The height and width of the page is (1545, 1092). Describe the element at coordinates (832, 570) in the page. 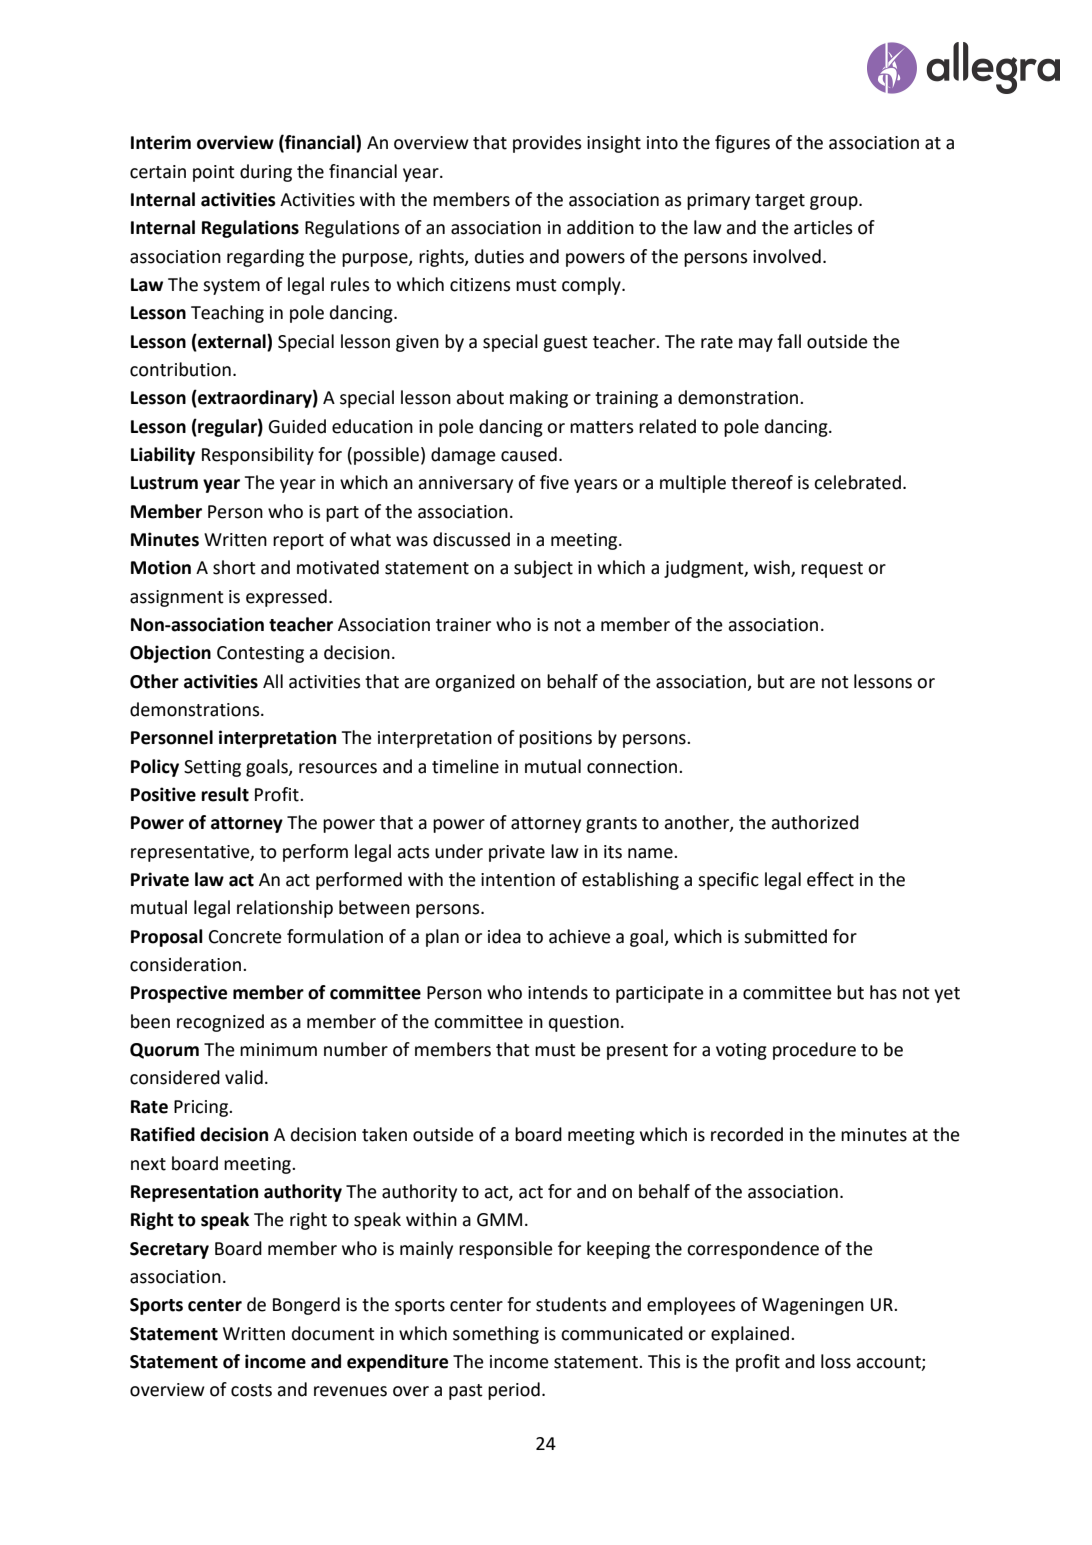

I see `request` at that location.
